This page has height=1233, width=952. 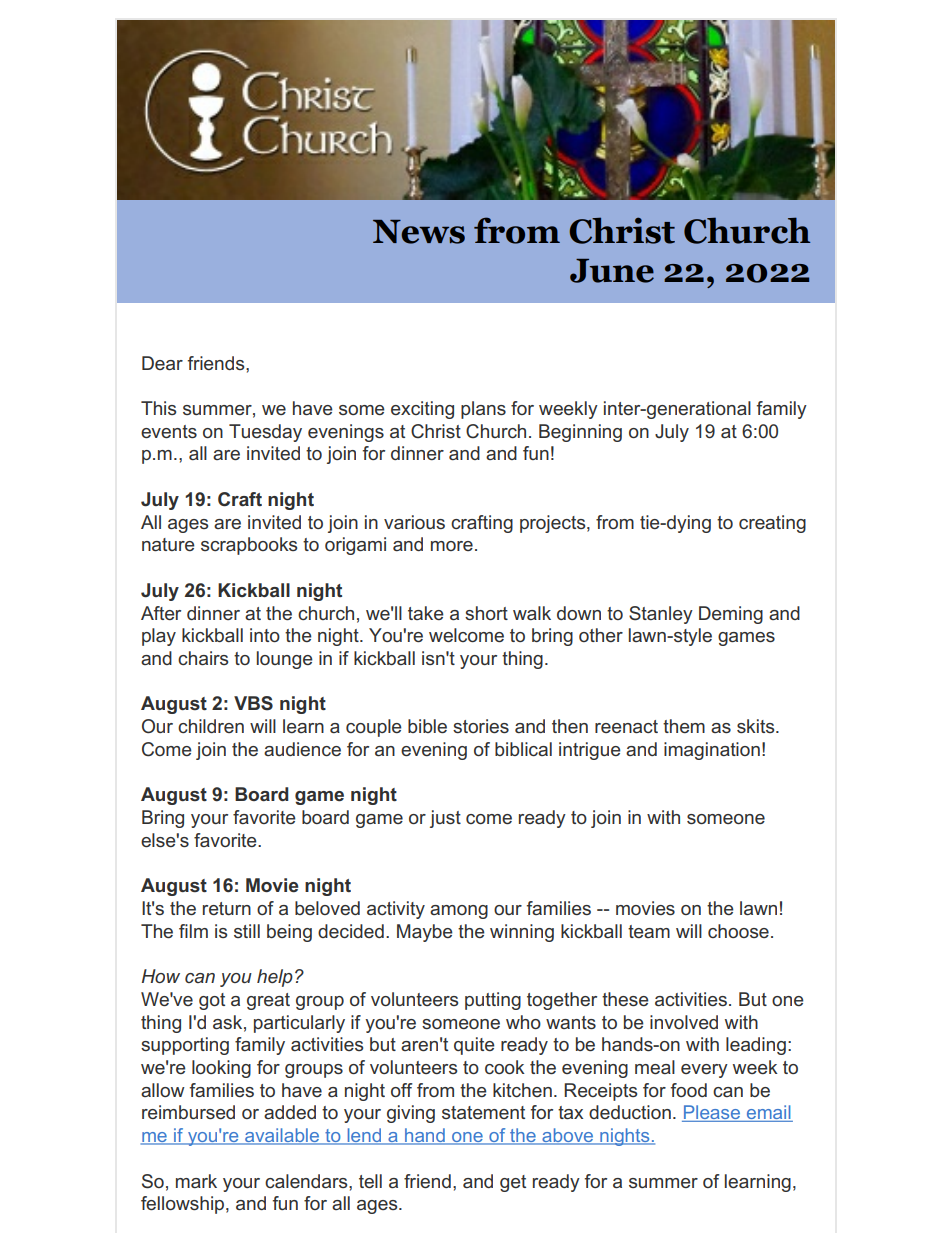 I want to click on News, so click(x=419, y=232).
